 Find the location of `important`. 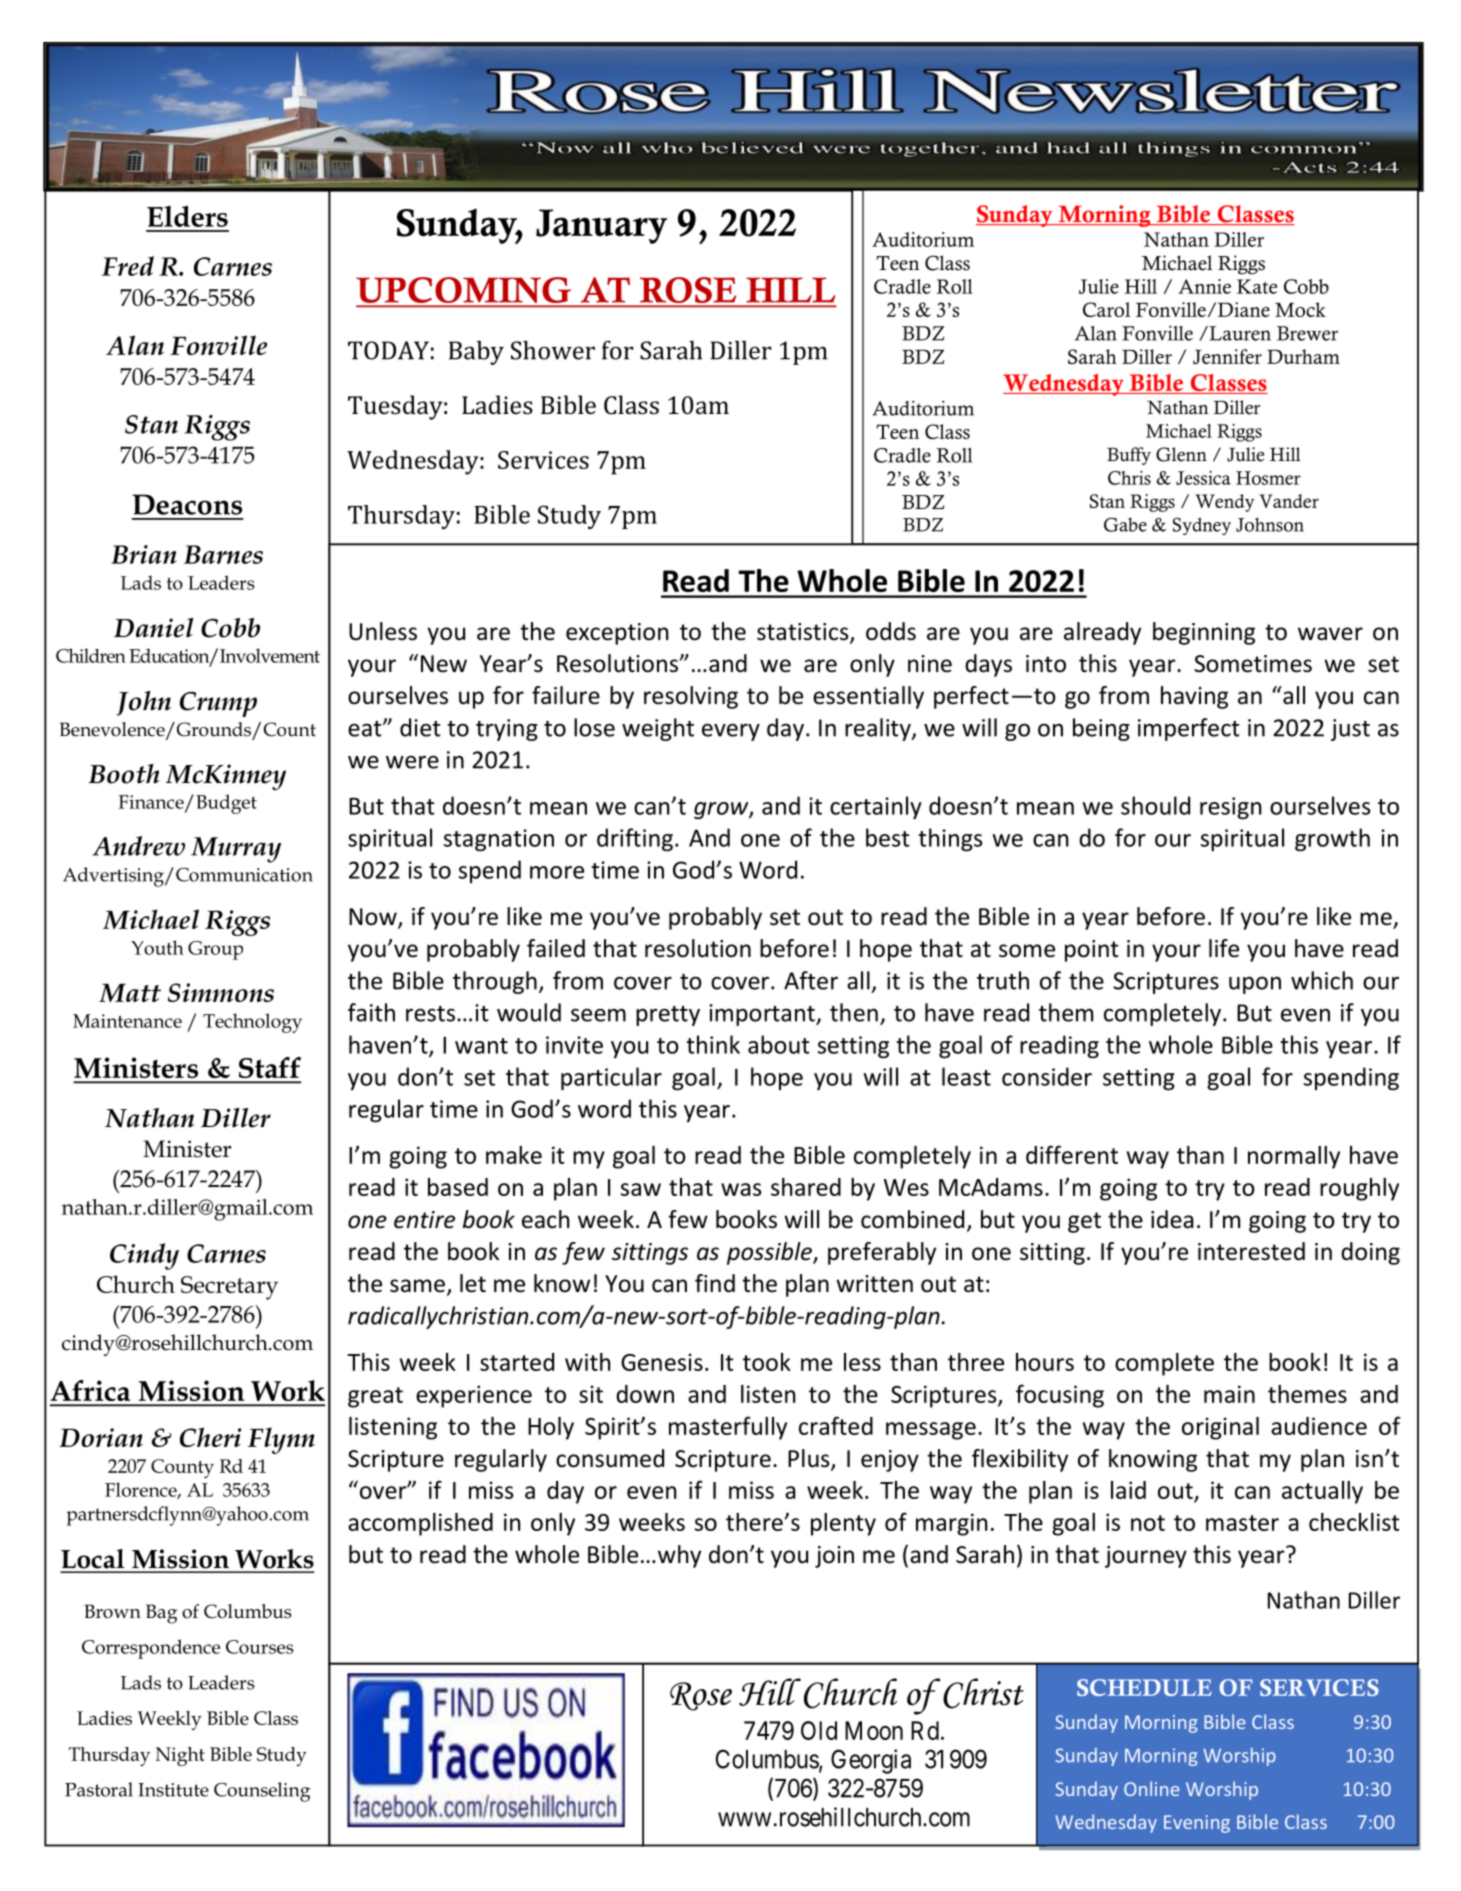

important is located at coordinates (763, 1015).
